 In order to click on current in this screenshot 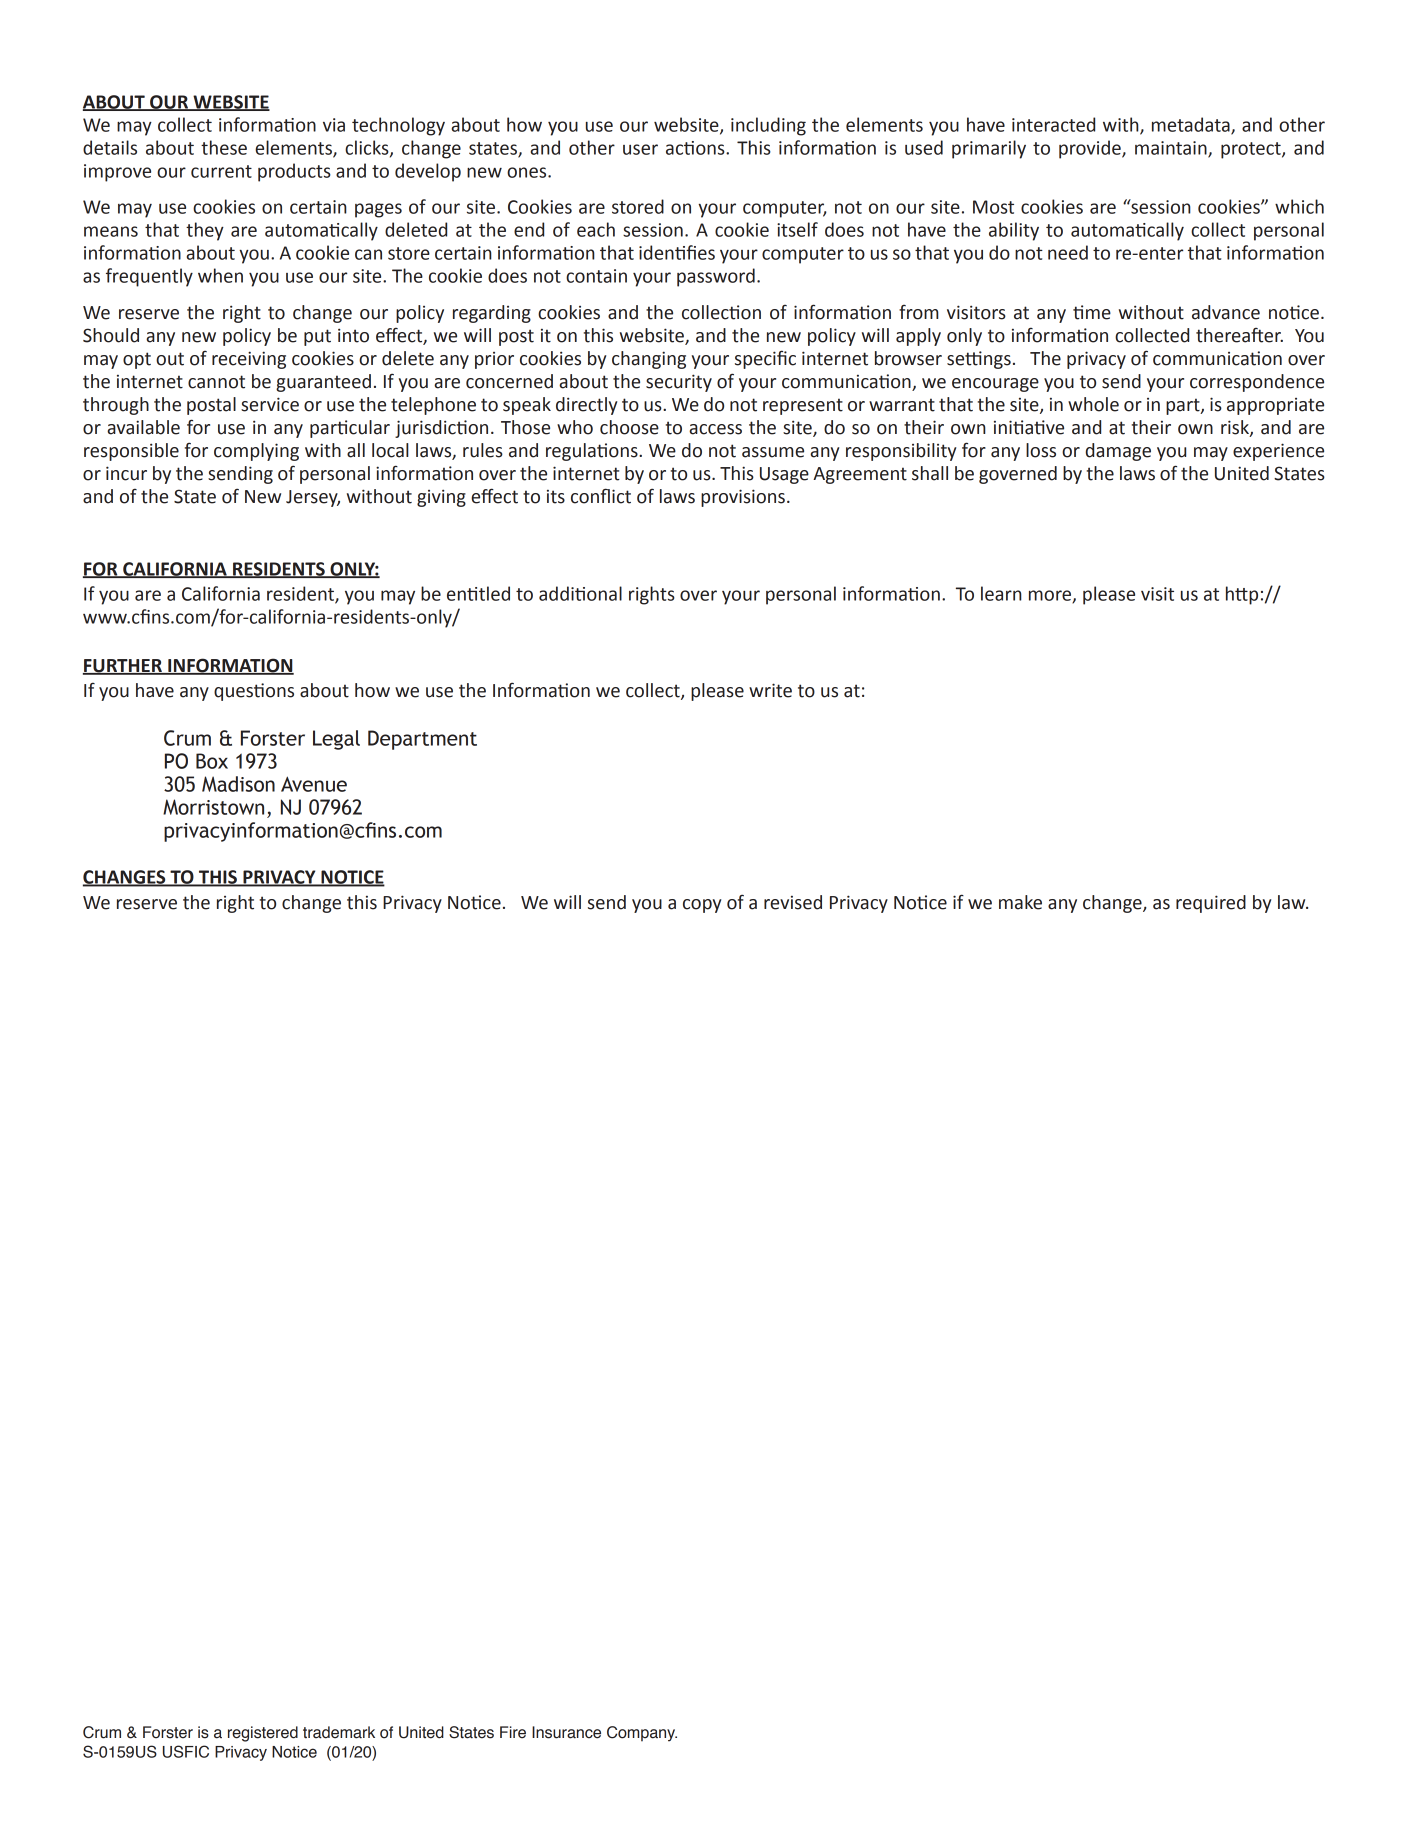, I will do `click(221, 171)`.
